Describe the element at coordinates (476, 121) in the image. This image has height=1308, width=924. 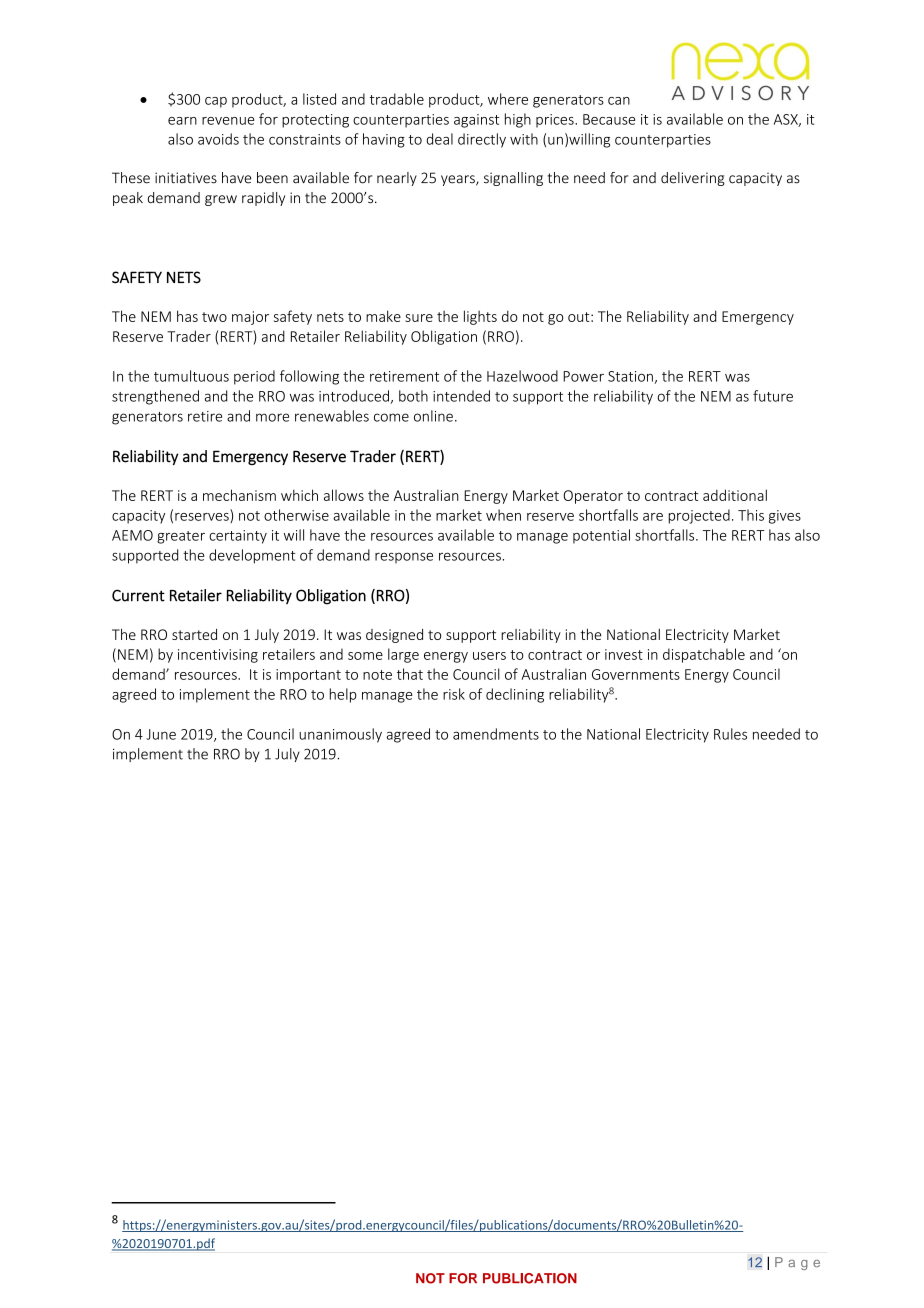
I see `against` at that location.
